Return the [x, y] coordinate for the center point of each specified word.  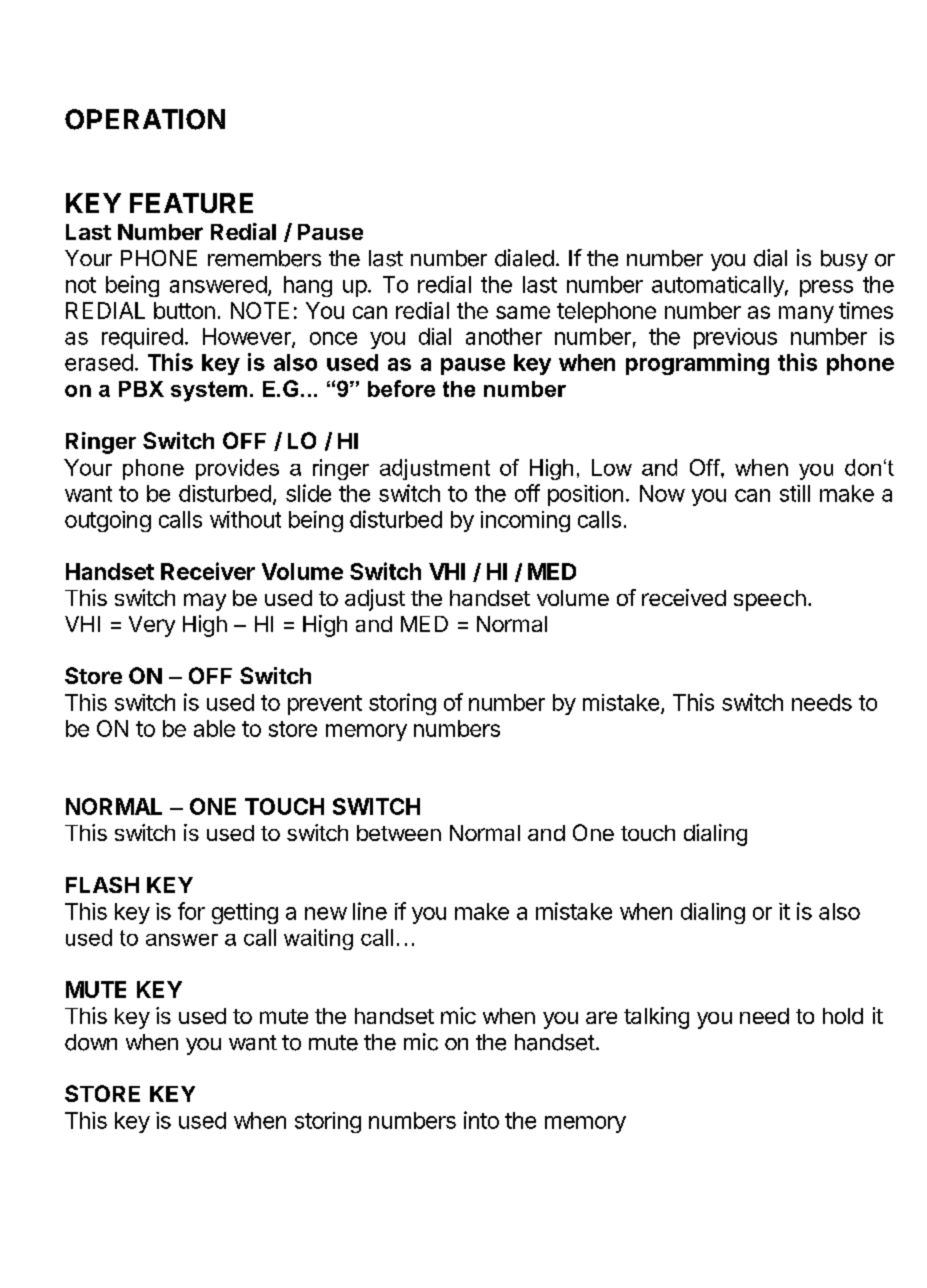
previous [735, 338]
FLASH [102, 885]
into [481, 1120]
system [209, 391]
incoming [525, 521]
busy [844, 260]
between [399, 833]
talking [656, 1018]
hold [843, 1016]
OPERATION [145, 119]
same [523, 312]
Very [152, 626]
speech [770, 600]
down [91, 1042]
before [401, 388]
